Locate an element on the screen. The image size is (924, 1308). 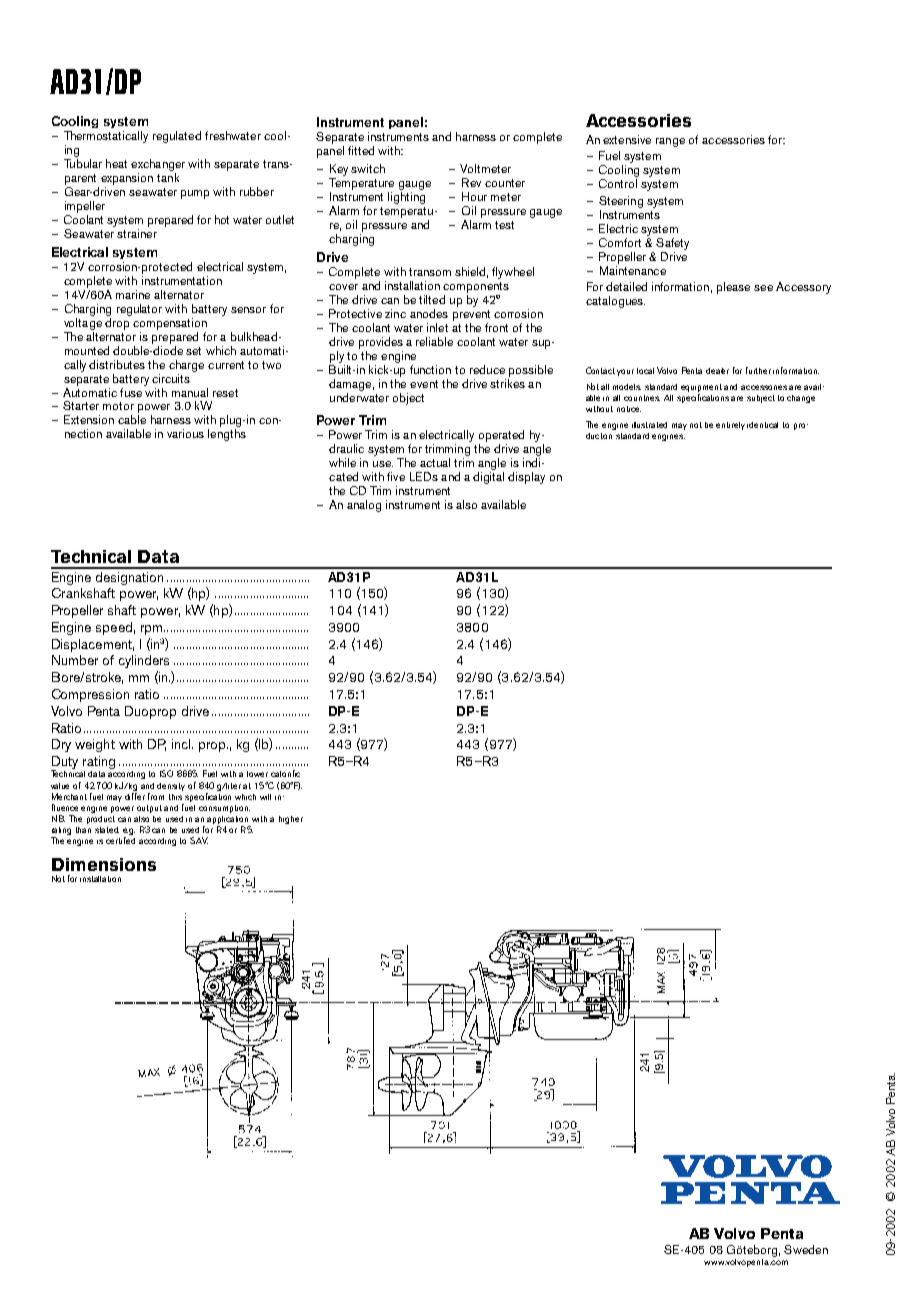
higher is located at coordinates (291, 820).
